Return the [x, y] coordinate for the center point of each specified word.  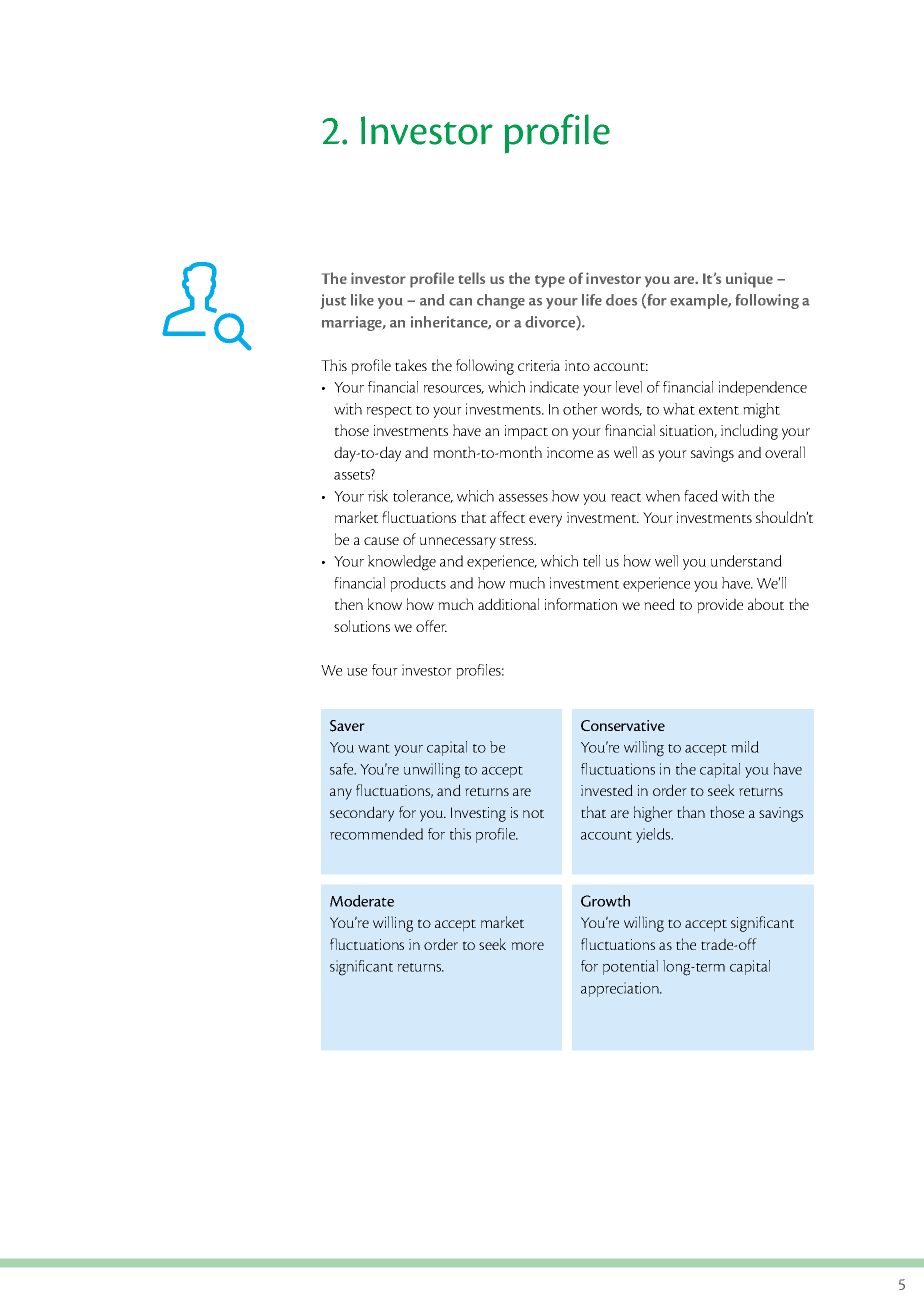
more [527, 946]
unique [749, 280]
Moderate [362, 901]
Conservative [623, 726]
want [374, 748]
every [545, 521]
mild [745, 747]
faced [701, 496]
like [362, 300]
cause [381, 541]
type [550, 281]
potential [630, 967]
